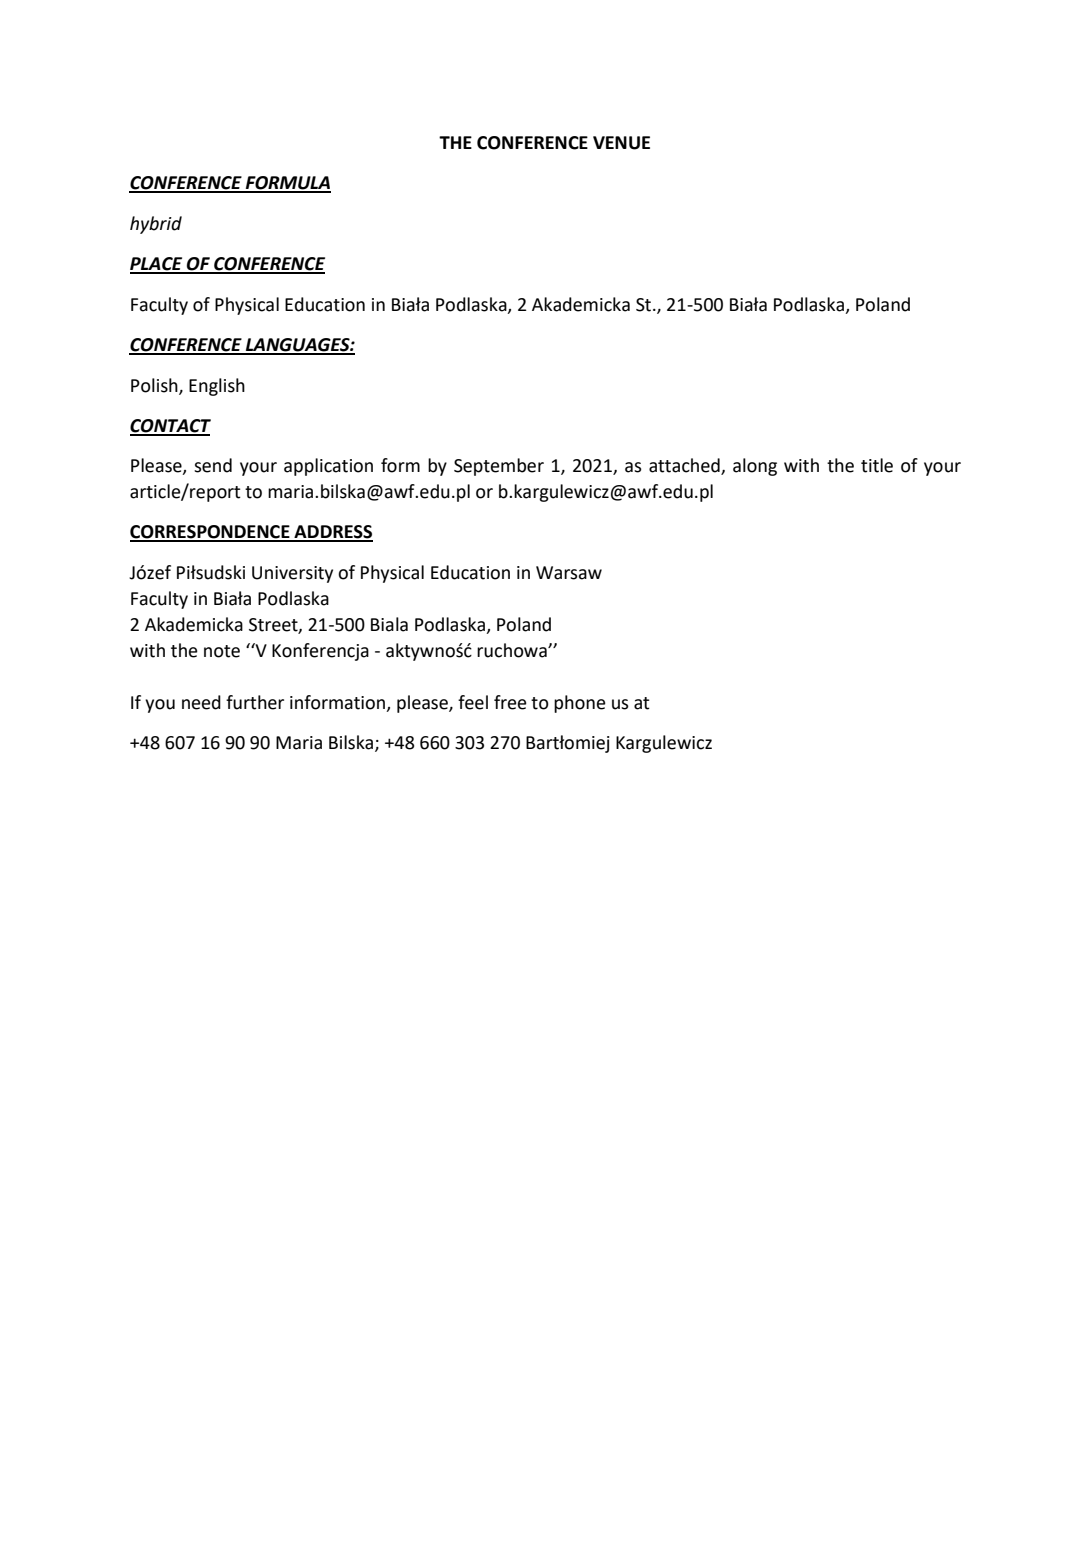 Image resolution: width=1091 pixels, height=1543 pixels. Describe the element at coordinates (157, 265) in the screenshot. I see `PLACE` at that location.
